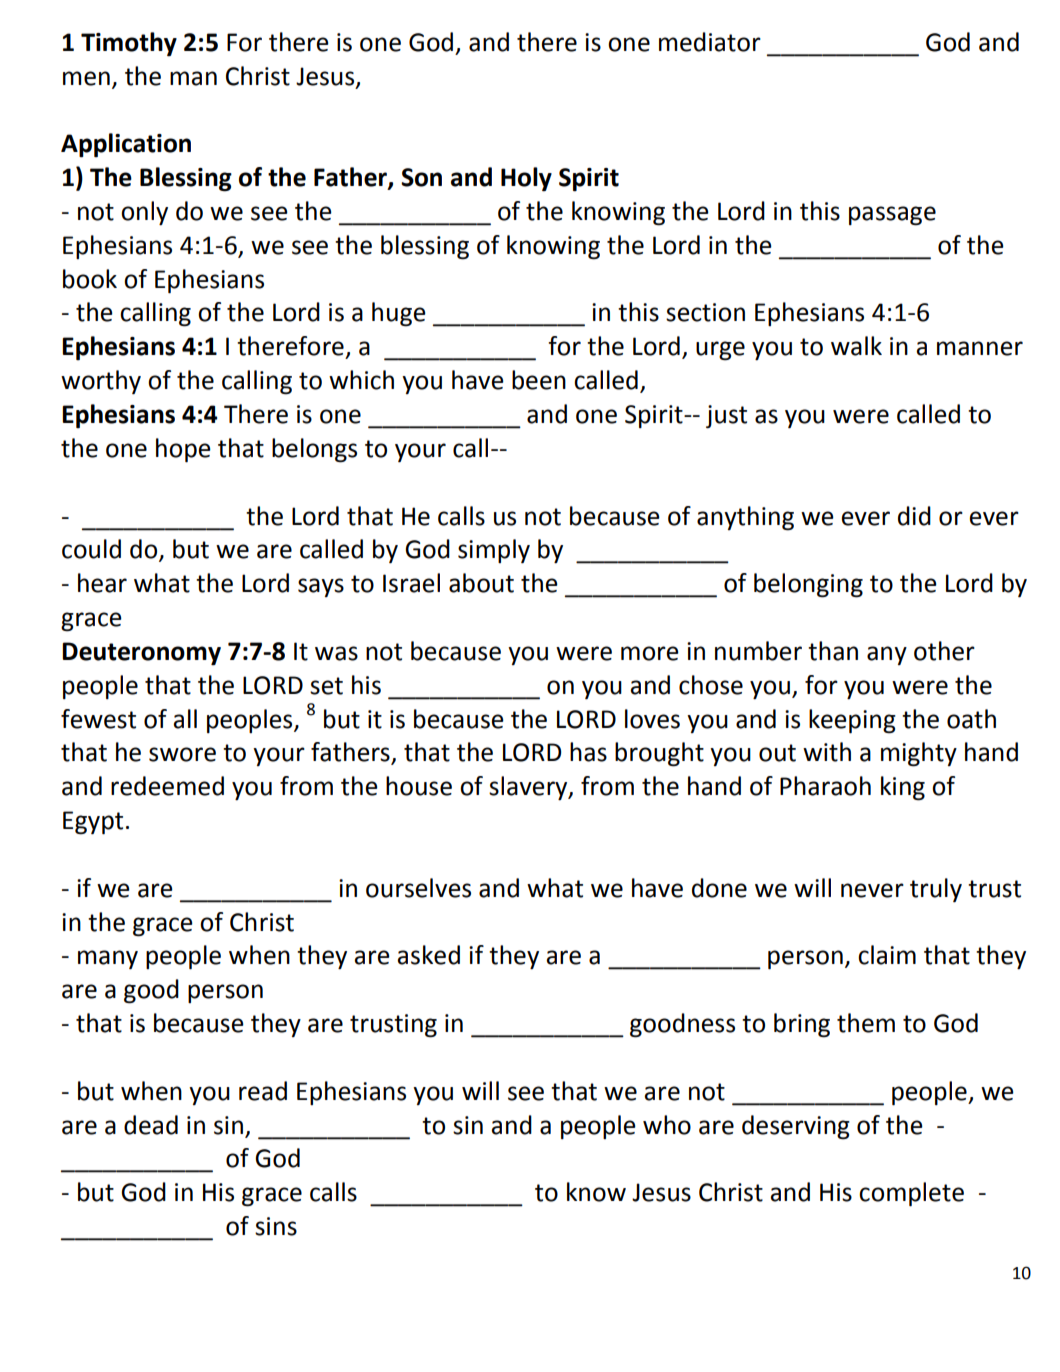  Describe the element at coordinates (276, 1226) in the page. I see `sins` at that location.
